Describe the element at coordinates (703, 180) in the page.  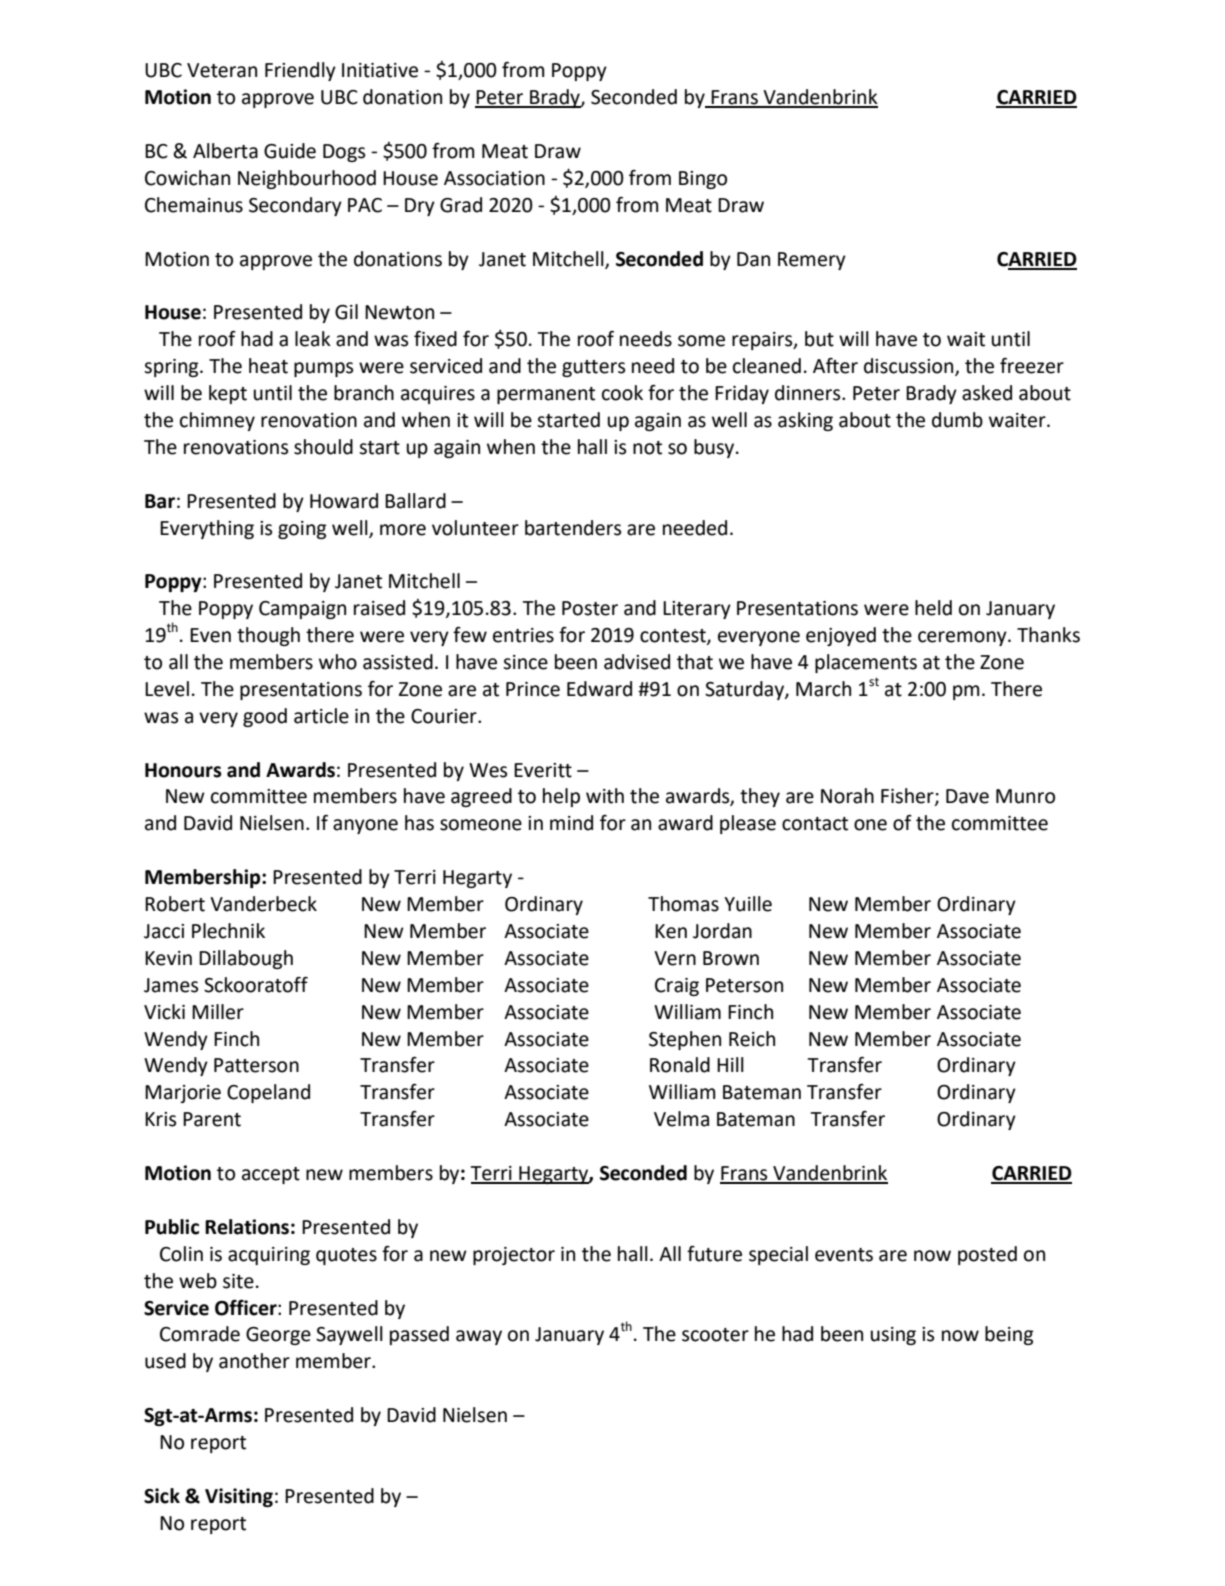
I see `Bingo` at that location.
